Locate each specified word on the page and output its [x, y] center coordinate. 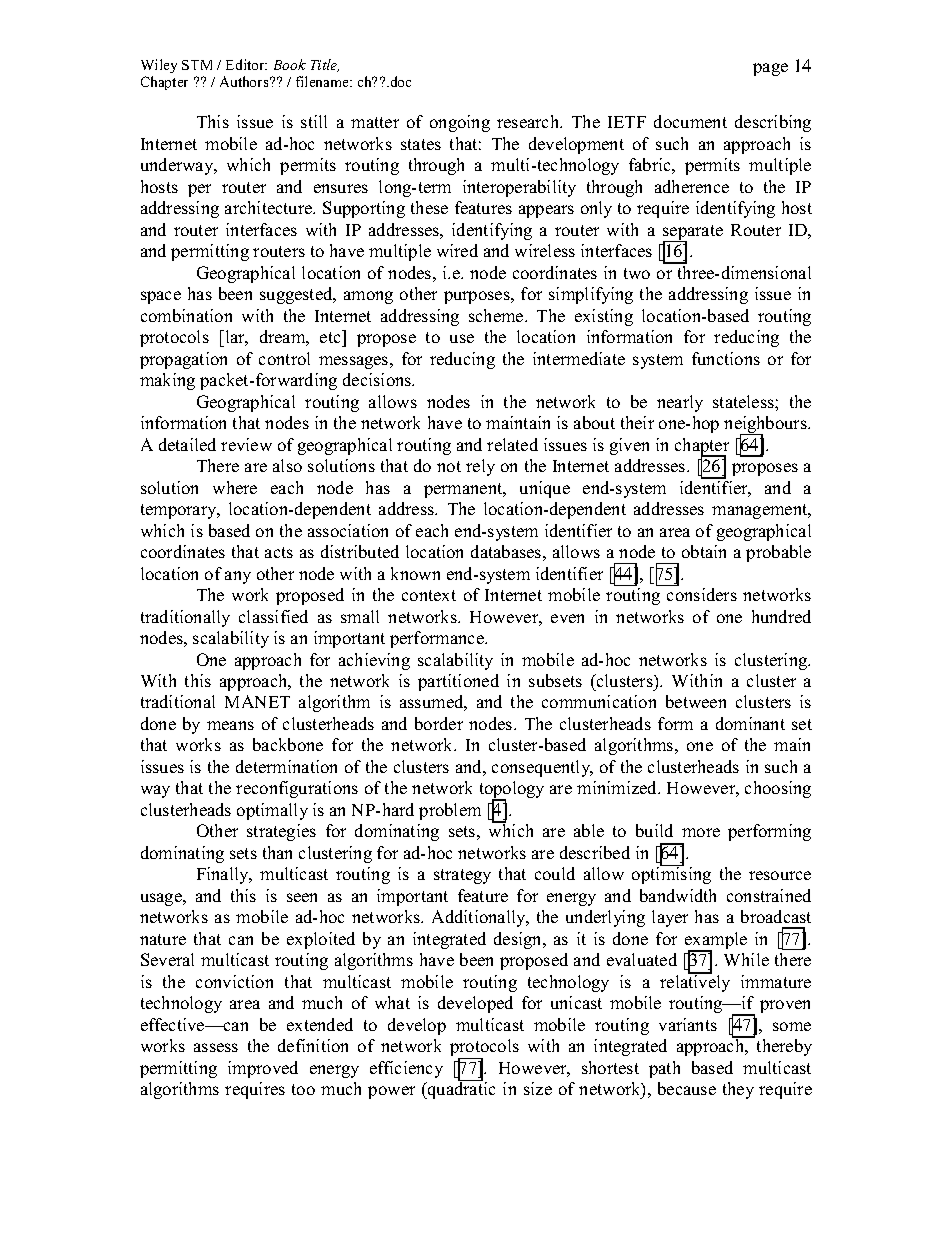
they [738, 1090]
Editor [246, 64]
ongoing [460, 123]
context [429, 595]
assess [216, 1047]
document [690, 121]
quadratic [460, 1089]
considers [702, 594]
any [238, 577]
